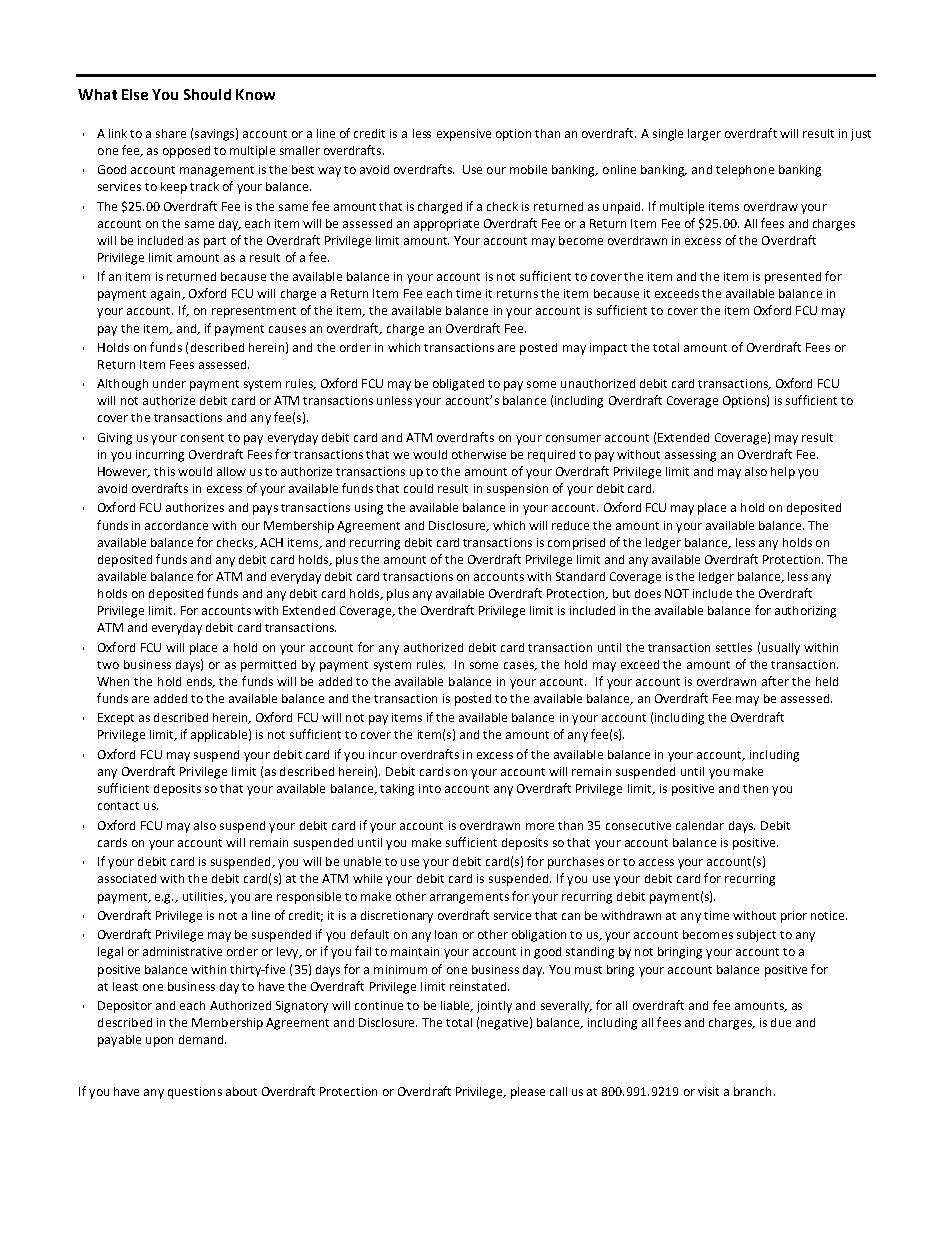 This page has width=952, height=1233. I want to click on then, so click(755, 788).
